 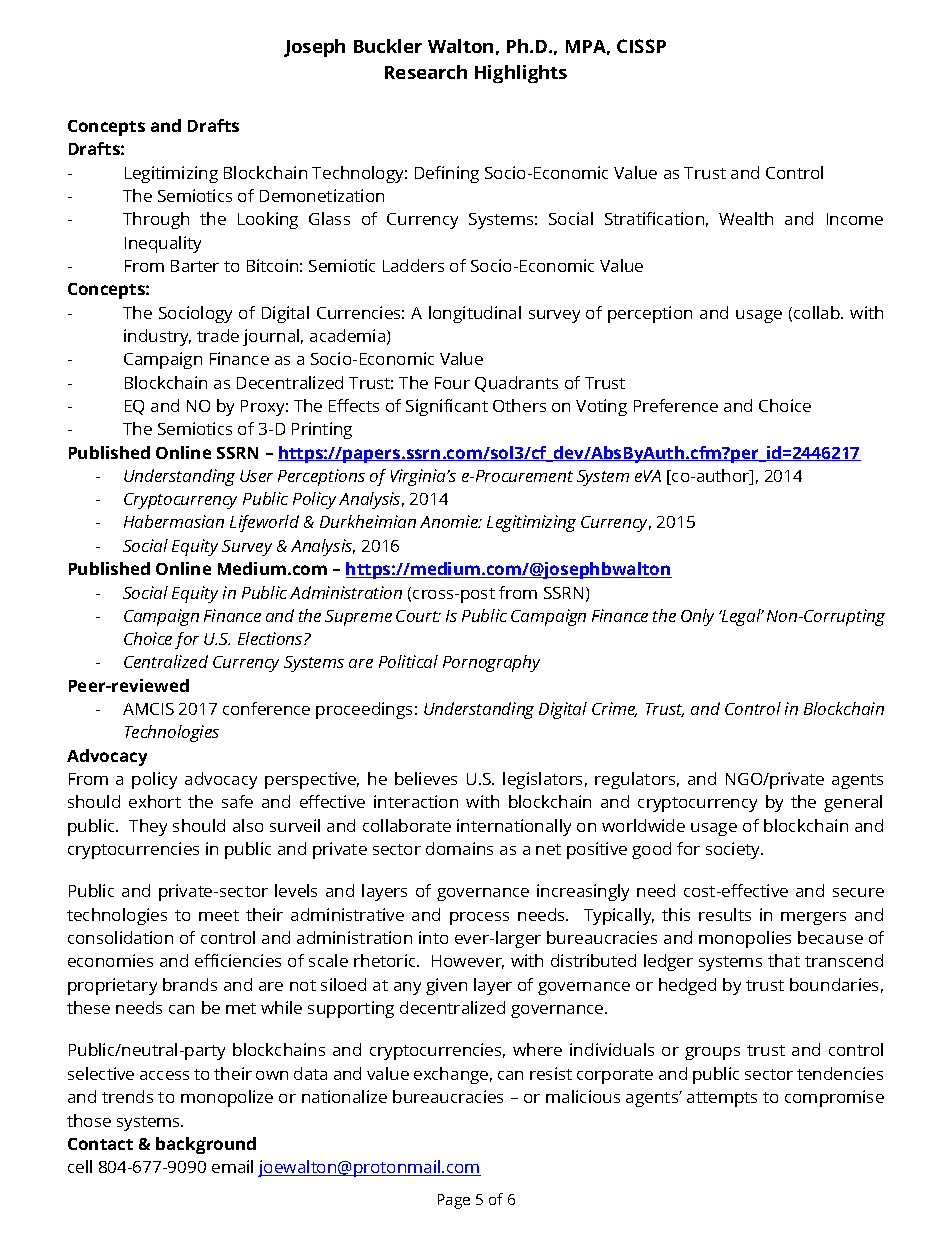 What do you see at coordinates (741, 617) in the document?
I see `Legal` at bounding box center [741, 617].
